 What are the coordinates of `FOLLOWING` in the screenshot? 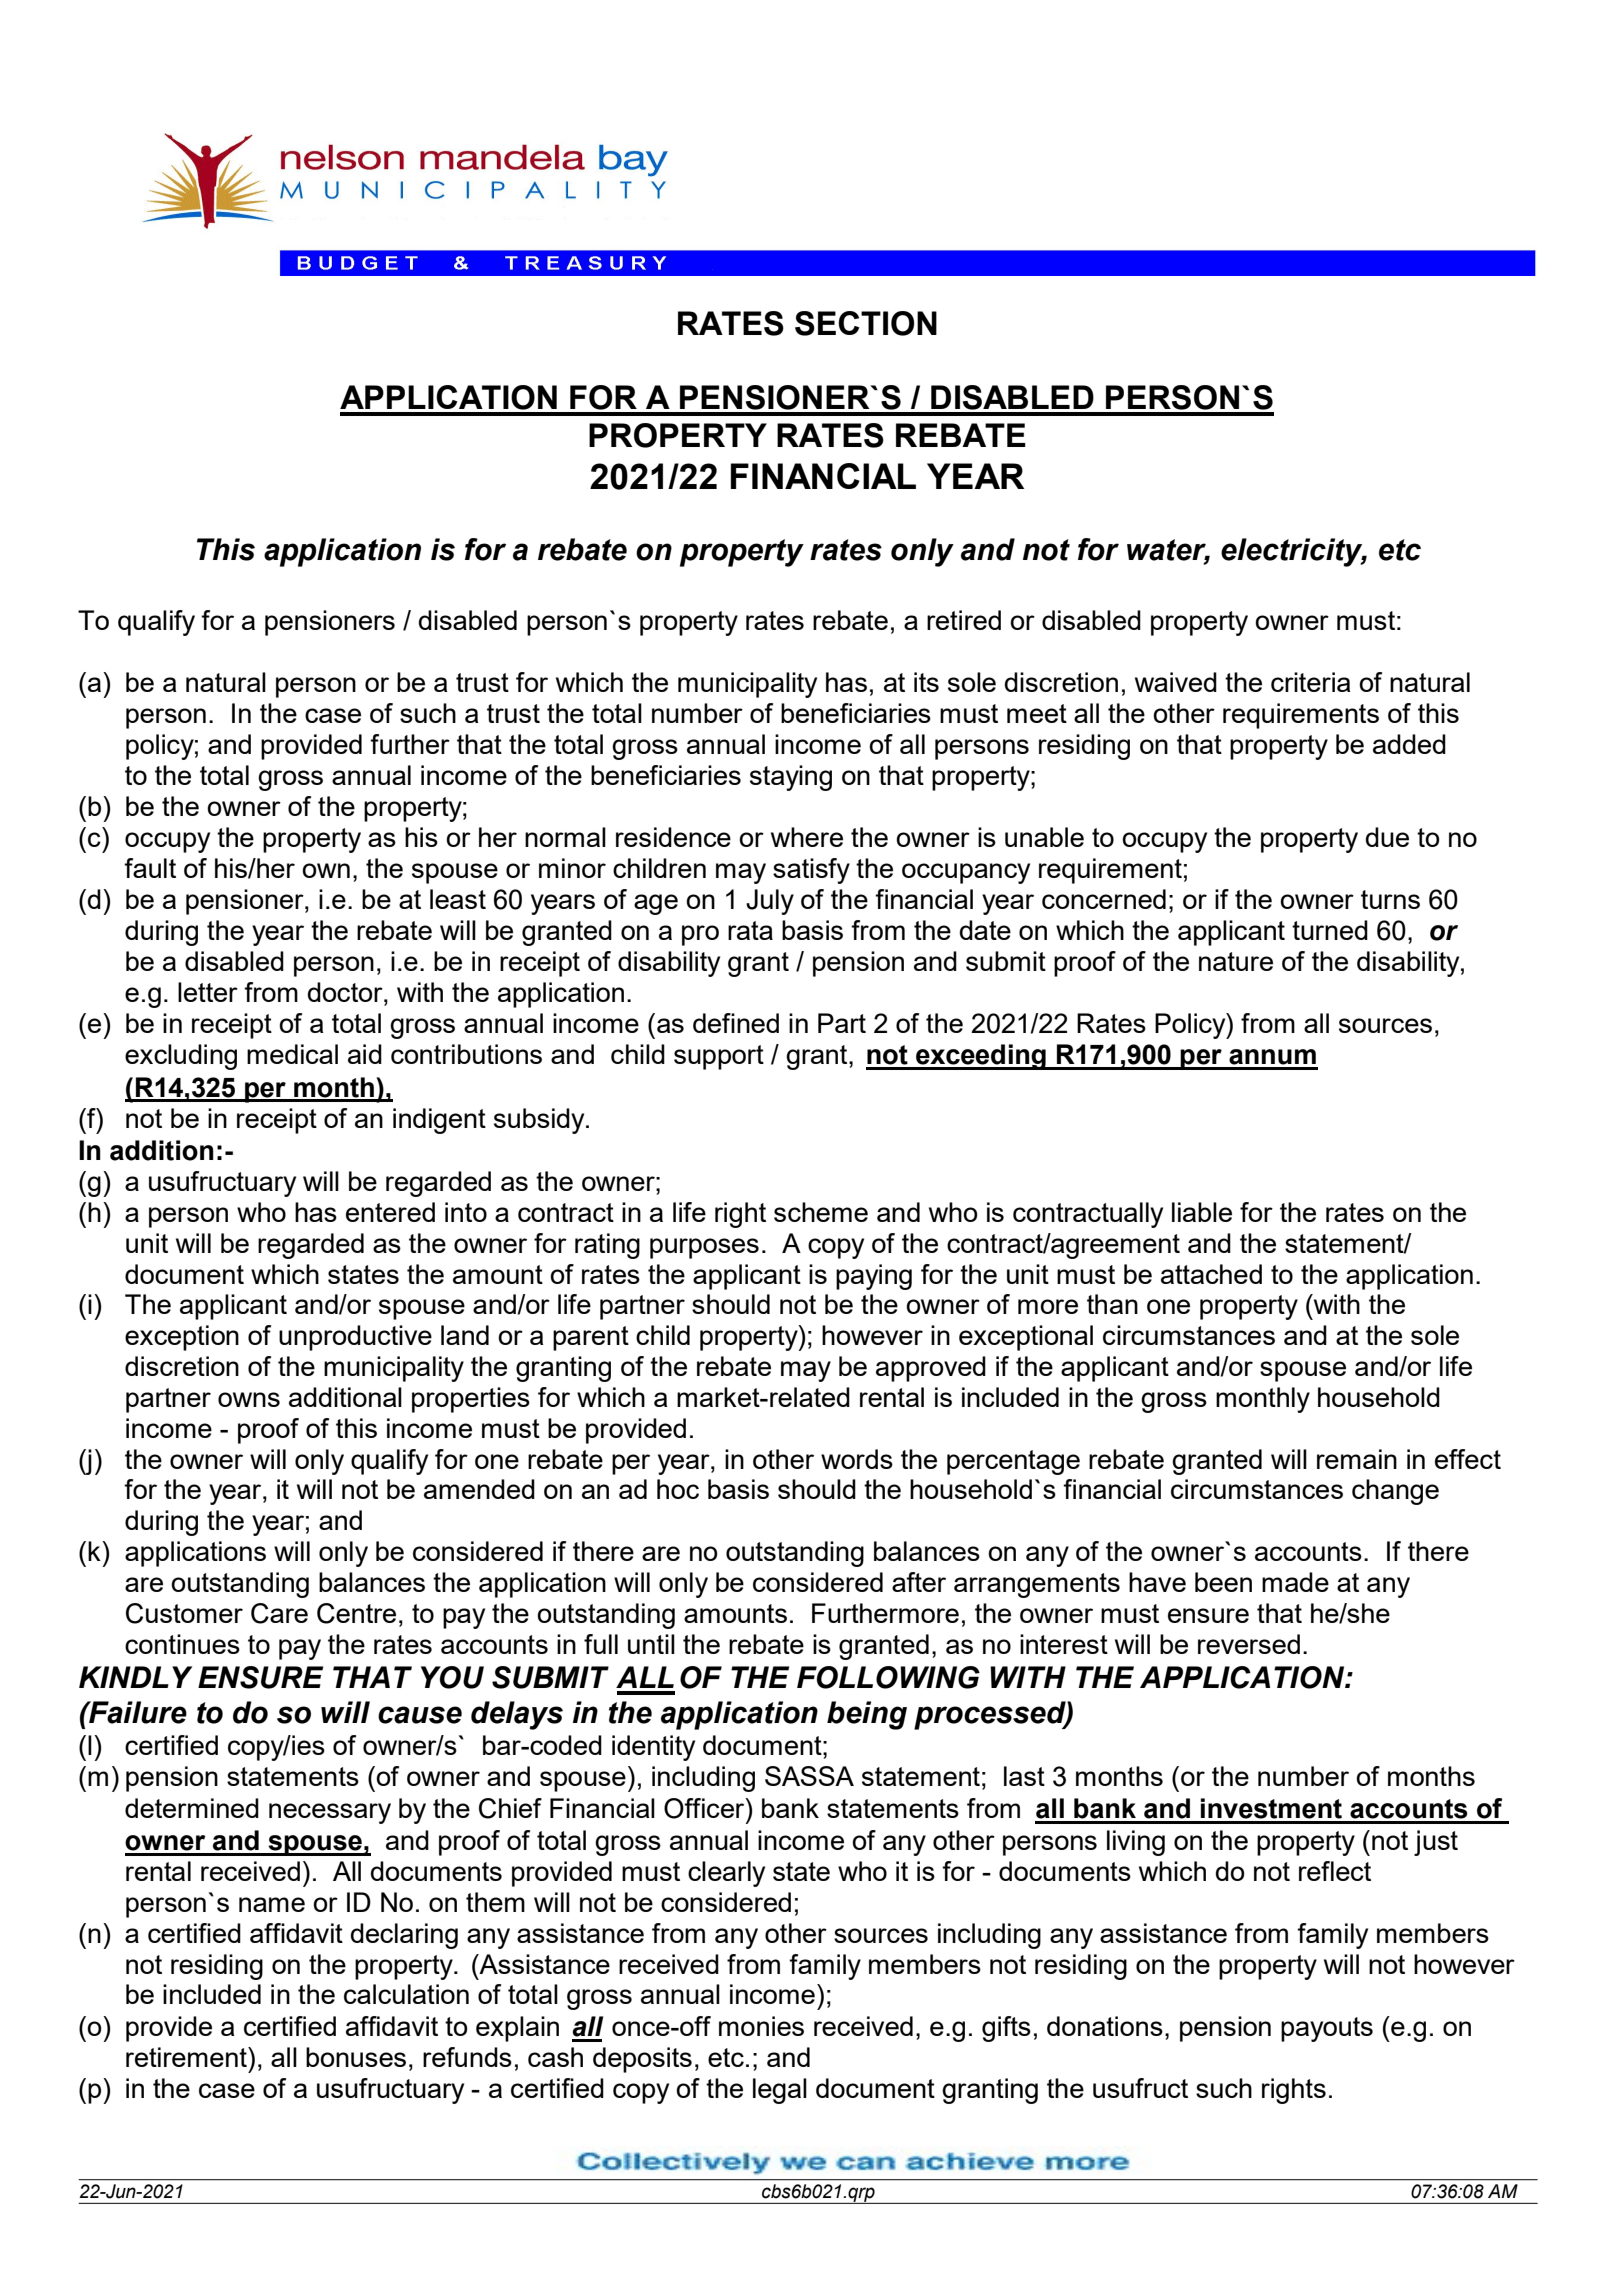 It's located at (888, 1677).
